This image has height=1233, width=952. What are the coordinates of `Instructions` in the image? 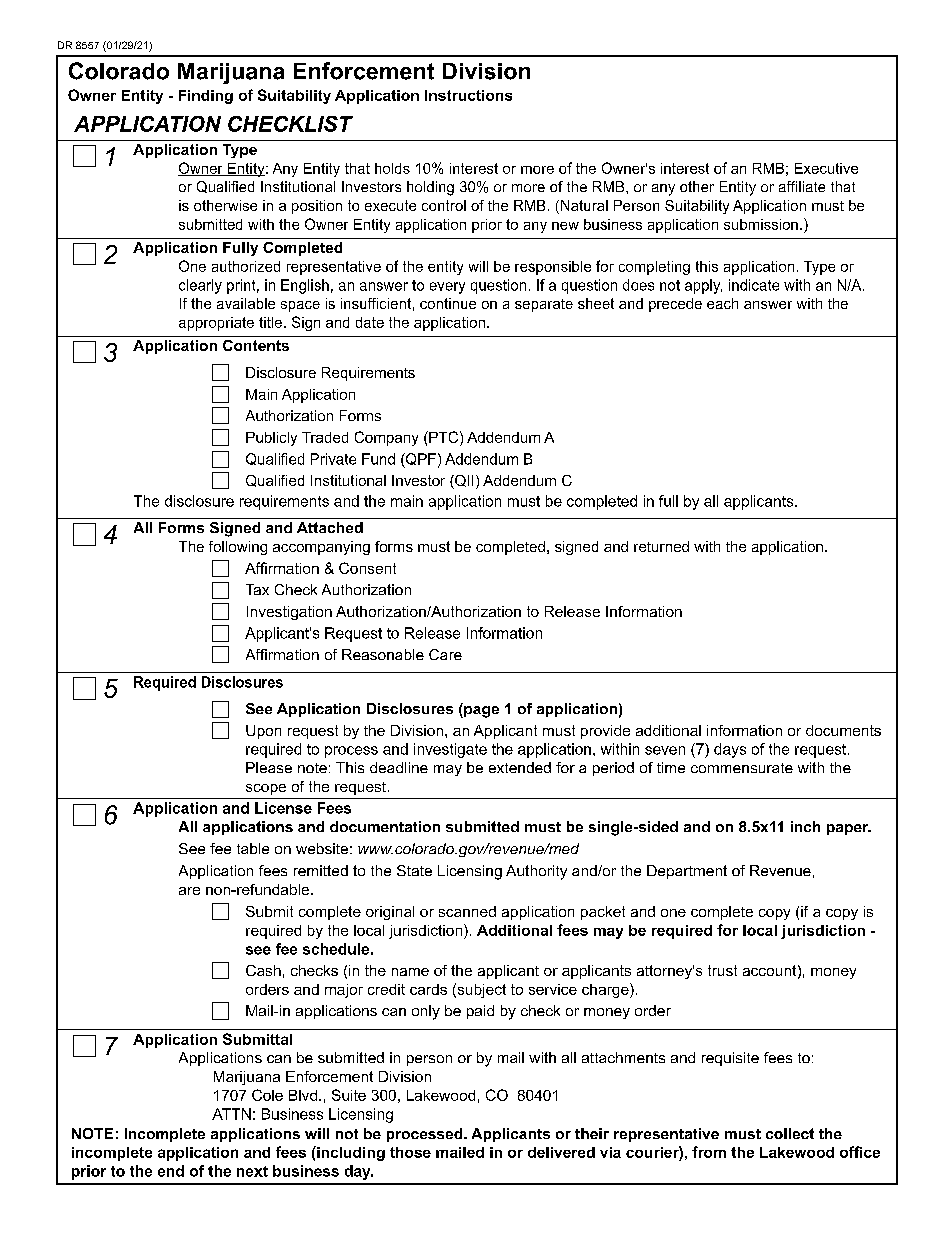 It's located at (468, 95).
